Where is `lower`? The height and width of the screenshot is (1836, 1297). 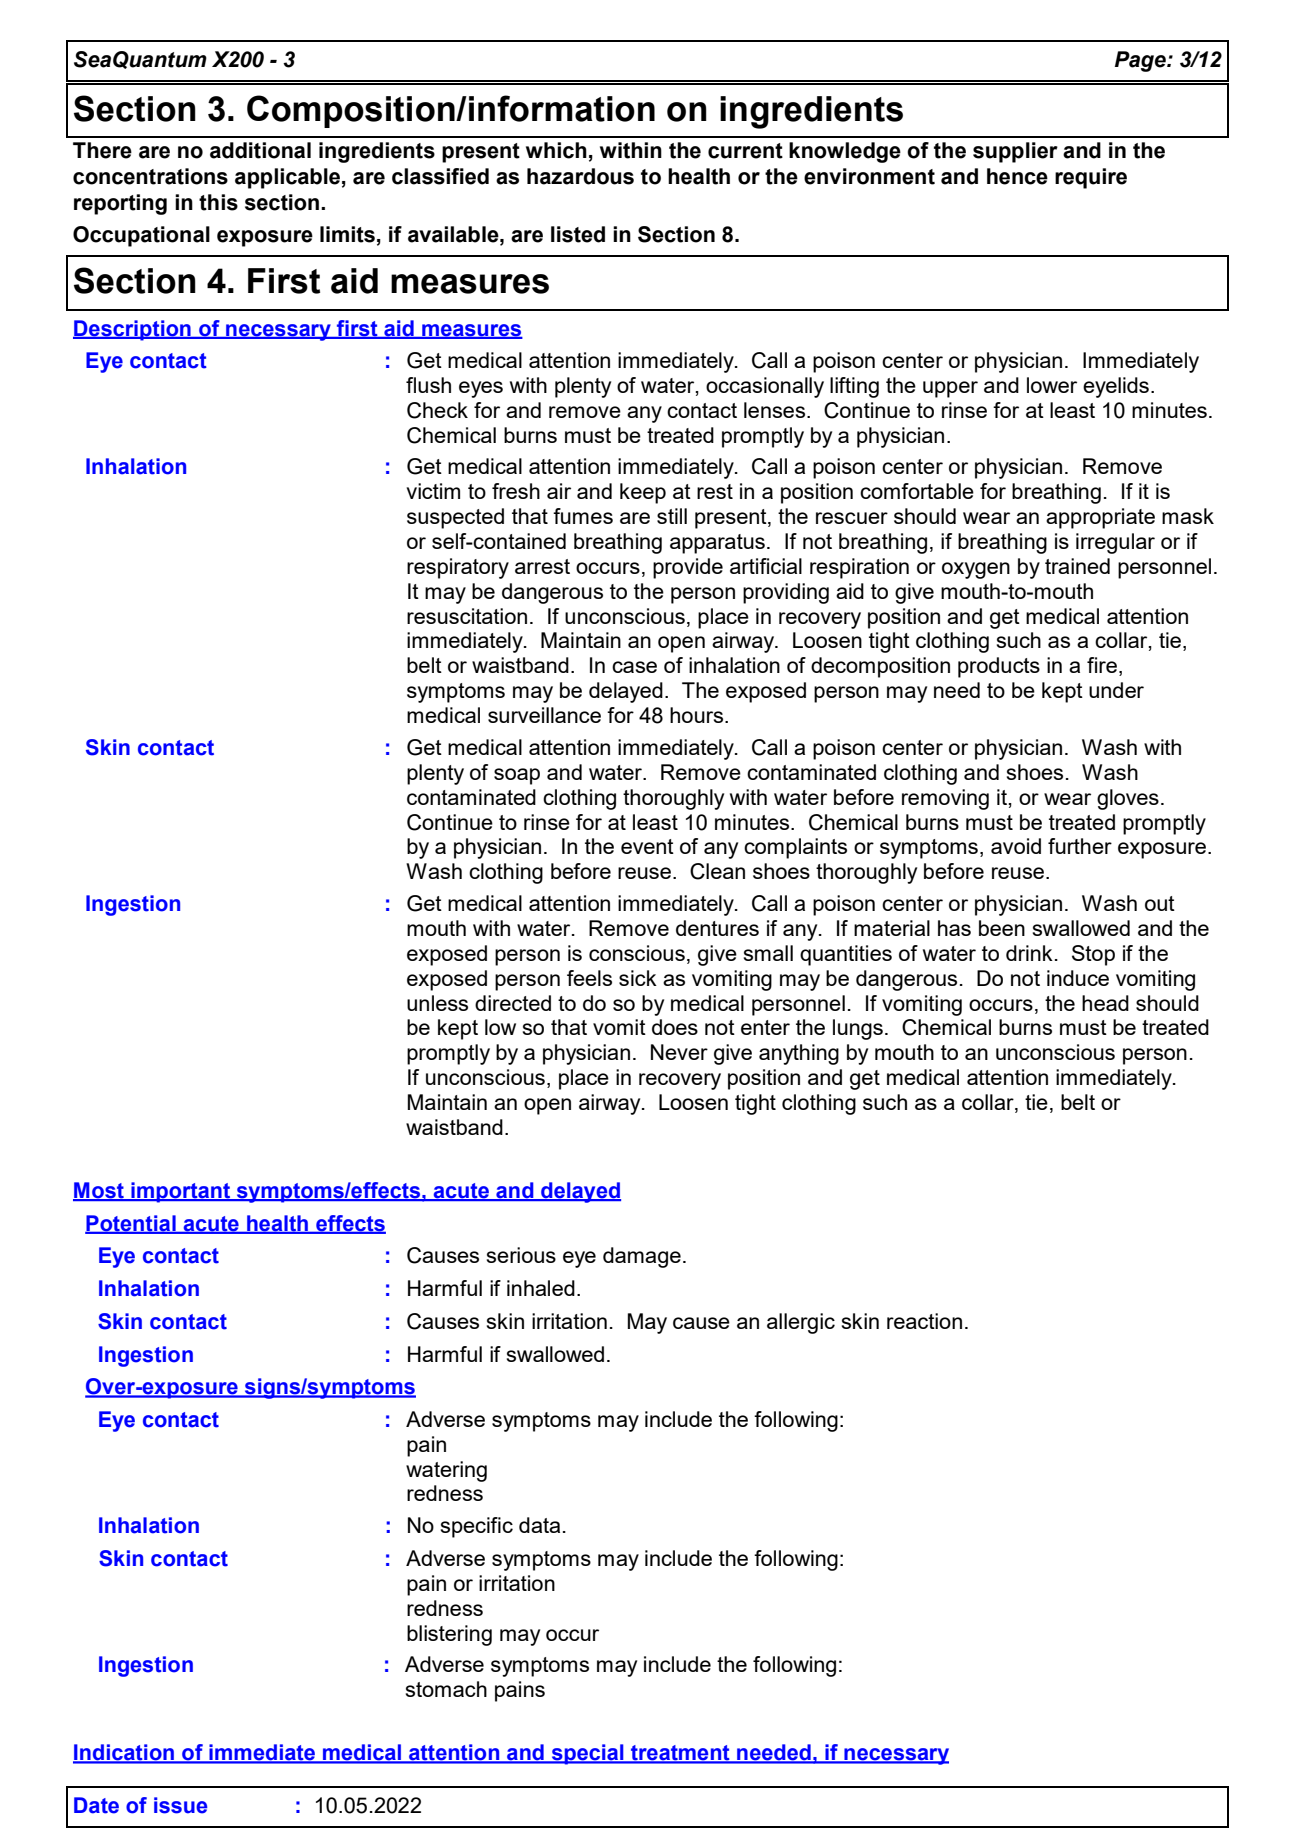
lower is located at coordinates (1052, 385).
